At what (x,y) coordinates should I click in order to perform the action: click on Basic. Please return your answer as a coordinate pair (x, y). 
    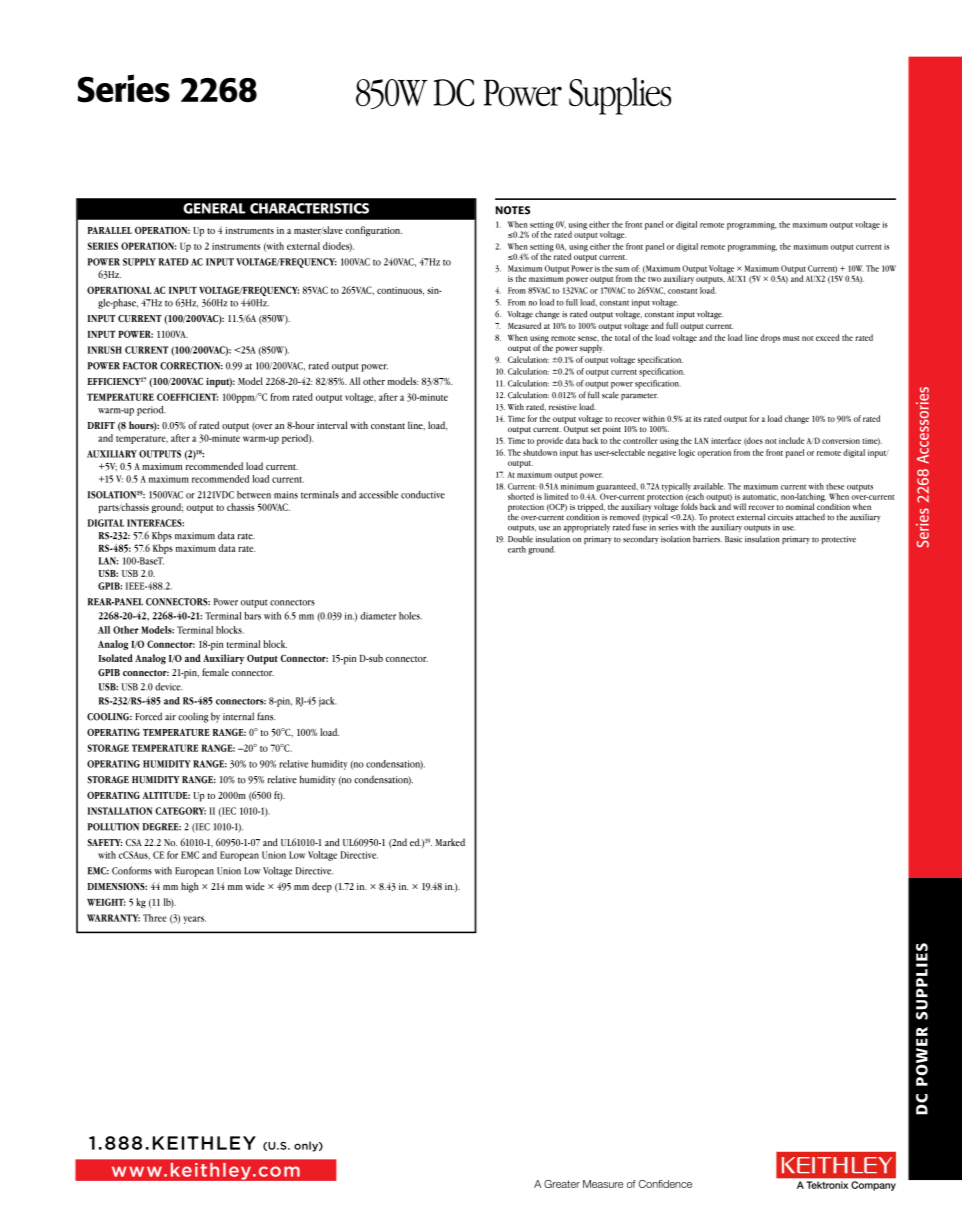
    Looking at the image, I should click on (733, 539).
